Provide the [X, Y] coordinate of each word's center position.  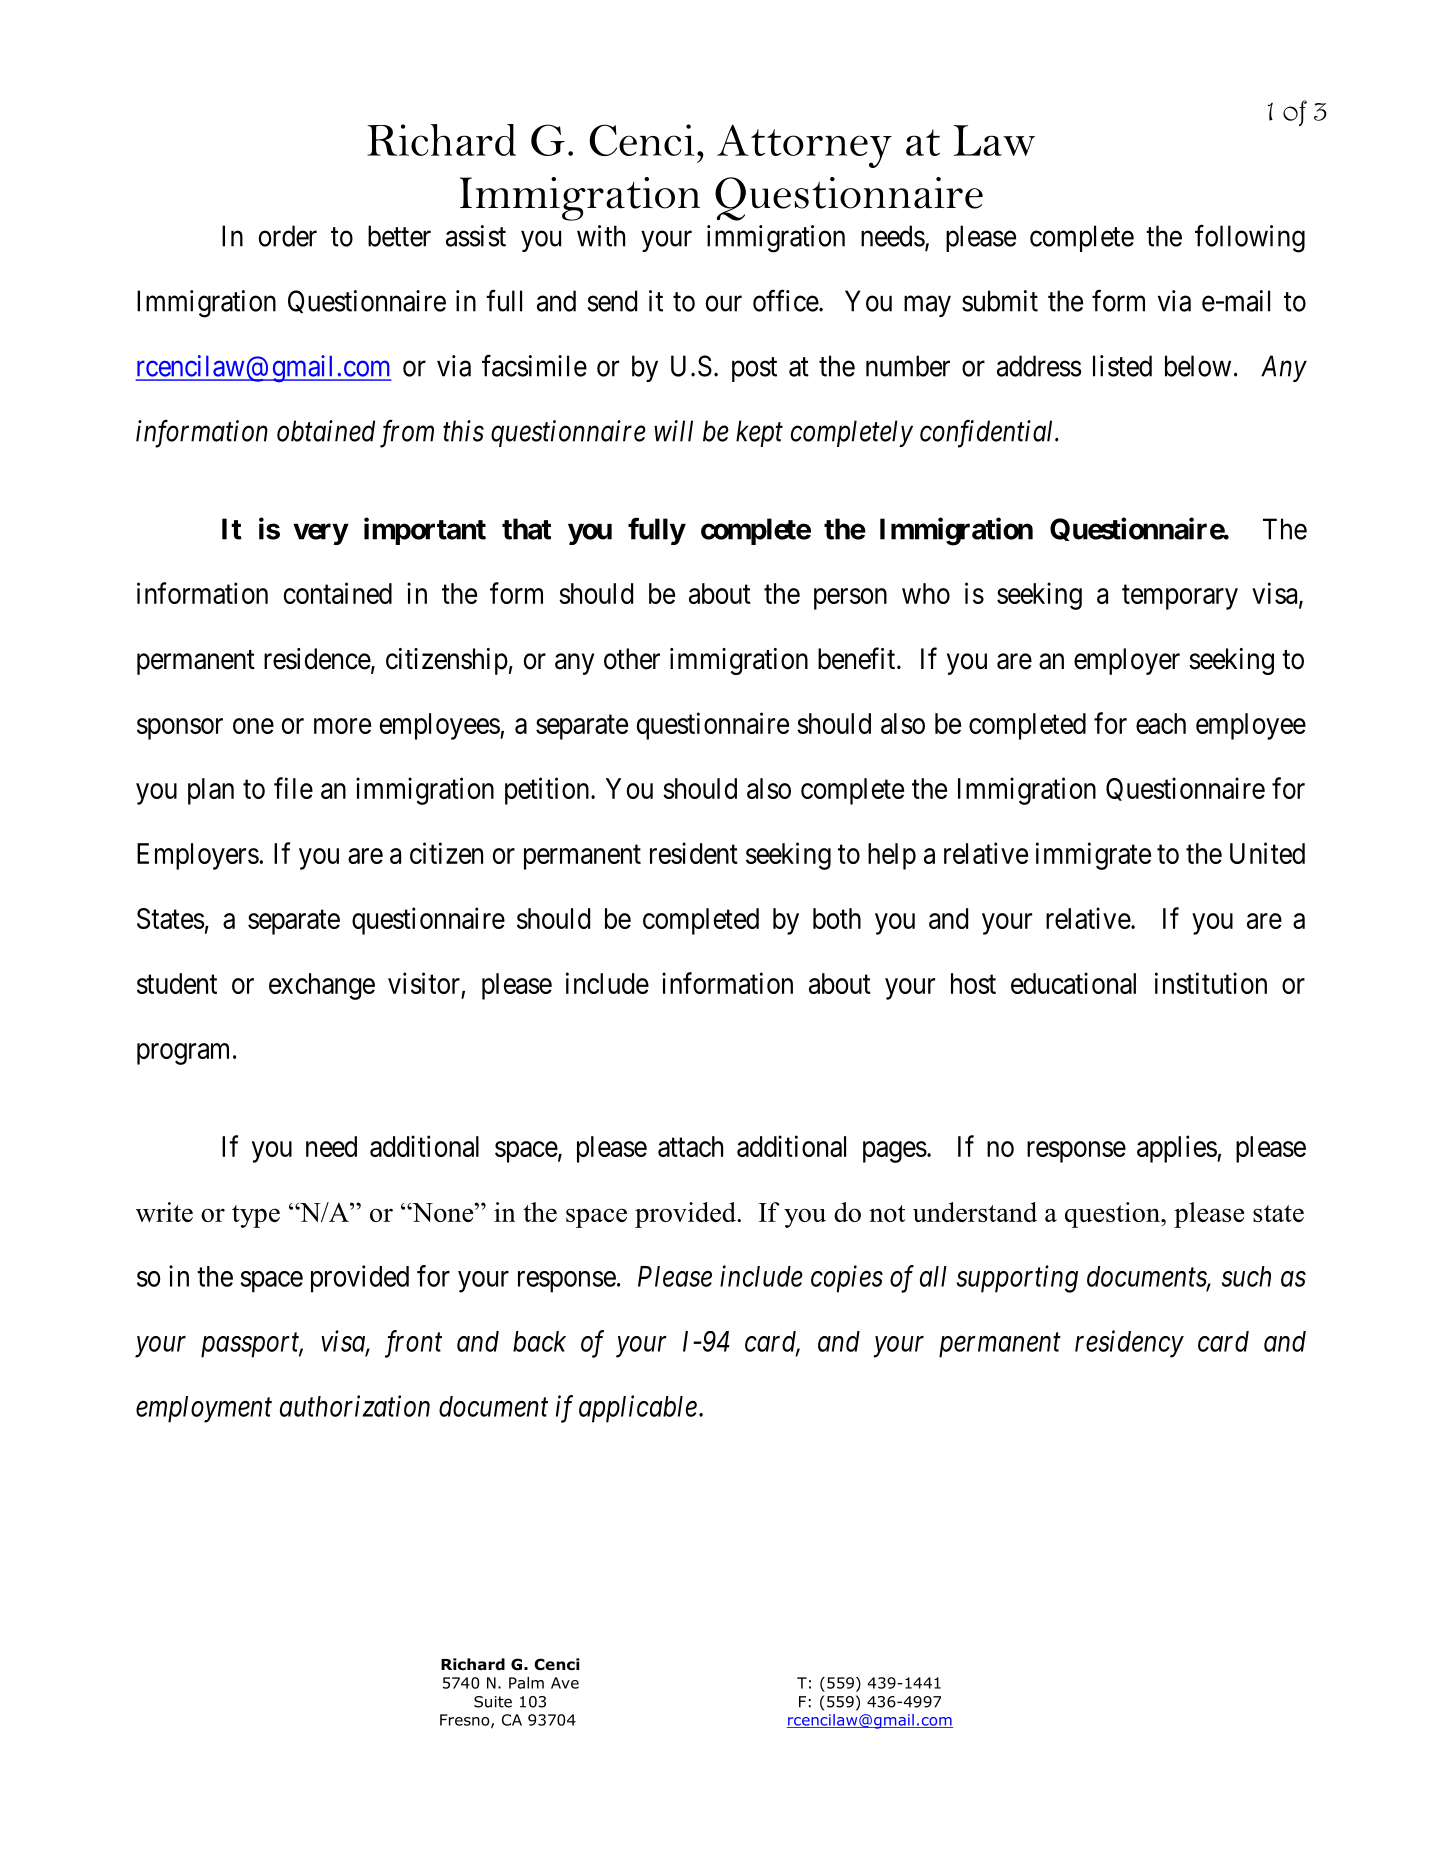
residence [318, 660]
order [288, 236]
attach [690, 1146]
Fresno [466, 1721]
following [1250, 239]
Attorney [804, 146]
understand [975, 1212]
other [632, 659]
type [256, 1216]
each [1161, 723]
